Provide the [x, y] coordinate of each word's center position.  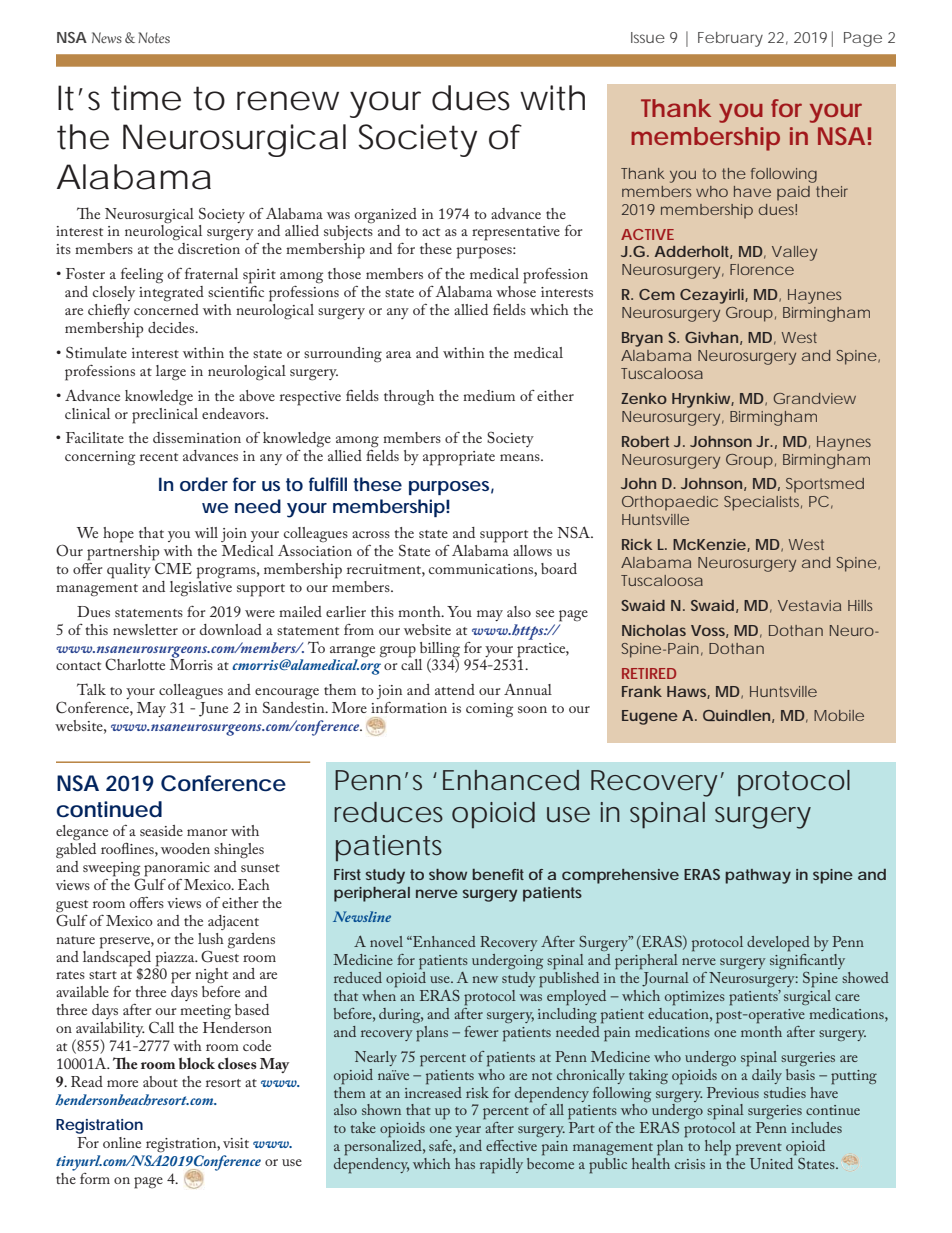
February [730, 39]
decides [172, 327]
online [122, 1142]
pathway [758, 876]
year [468, 1131]
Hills [860, 605]
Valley [794, 253]
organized [386, 216]
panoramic [177, 869]
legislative [201, 587]
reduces [388, 812]
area [398, 354]
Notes [154, 37]
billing [440, 650]
